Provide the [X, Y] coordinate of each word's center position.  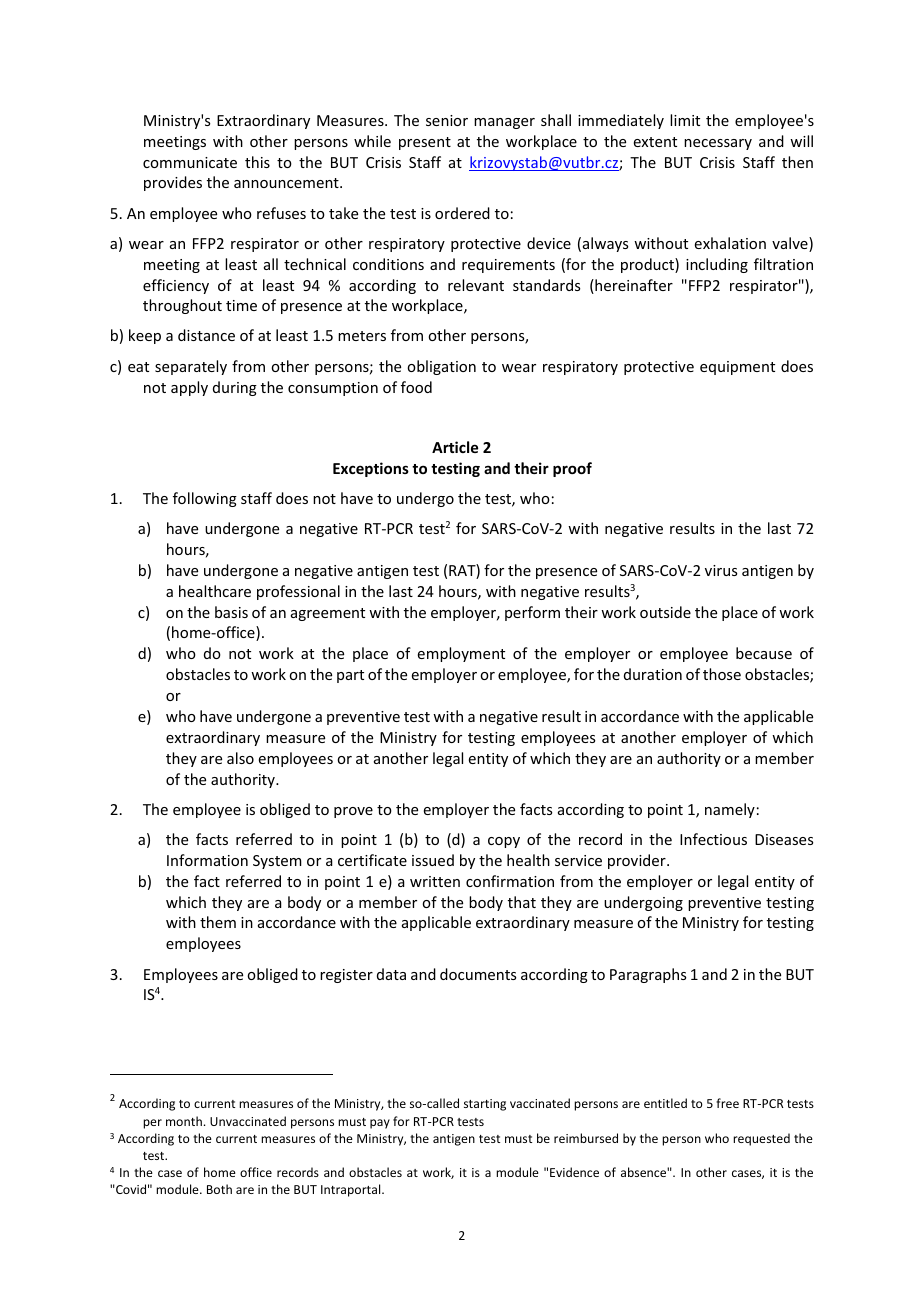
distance [206, 335]
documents [478, 974]
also [240, 758]
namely [730, 810]
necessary [718, 144]
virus [721, 570]
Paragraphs [648, 975]
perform [532, 613]
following [205, 499]
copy [504, 842]
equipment [737, 368]
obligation [441, 367]
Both [219, 1189]
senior [447, 120]
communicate [190, 162]
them [218, 922]
